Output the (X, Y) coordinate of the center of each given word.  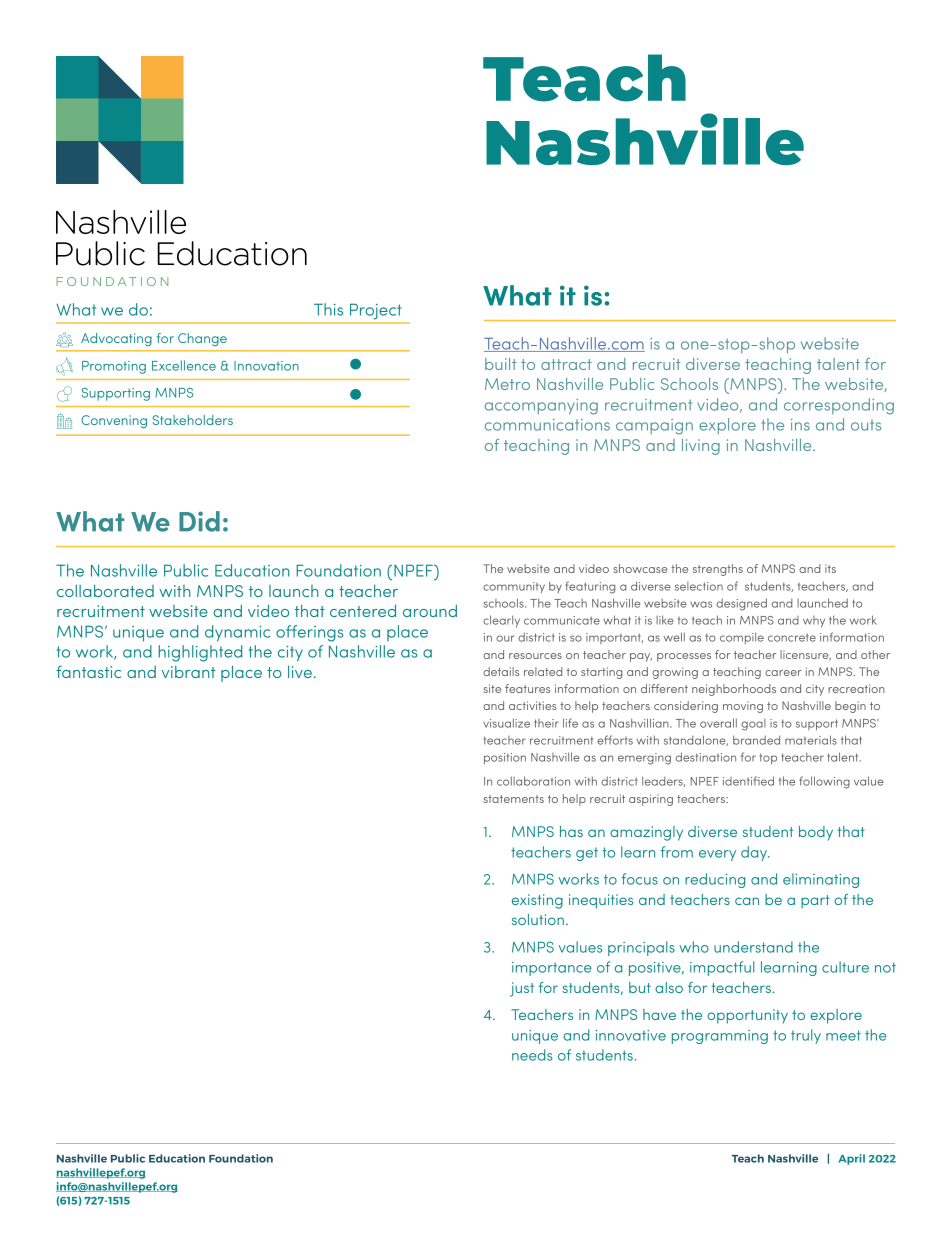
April (851, 1159)
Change (202, 339)
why (814, 621)
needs (532, 1055)
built (501, 364)
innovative (631, 1035)
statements (514, 799)
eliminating (821, 880)
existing (537, 901)
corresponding (839, 406)
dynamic (237, 633)
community (514, 587)
